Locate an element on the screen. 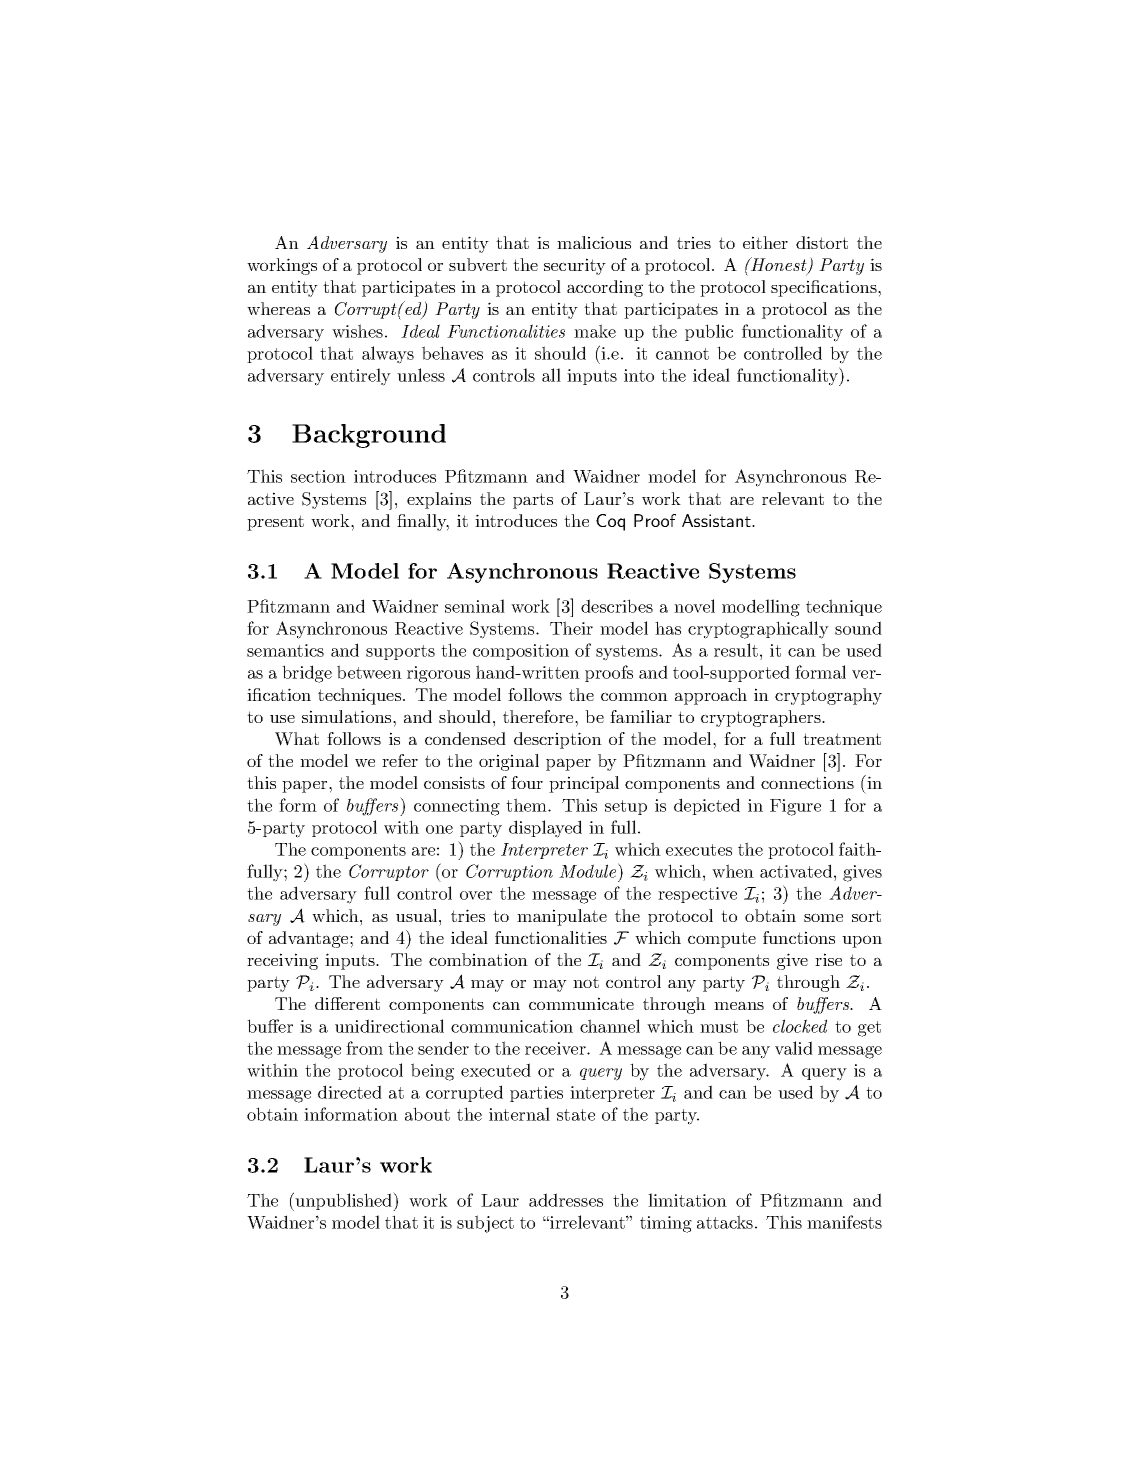 The image size is (1131, 1464). cryptographers is located at coordinates (762, 718).
